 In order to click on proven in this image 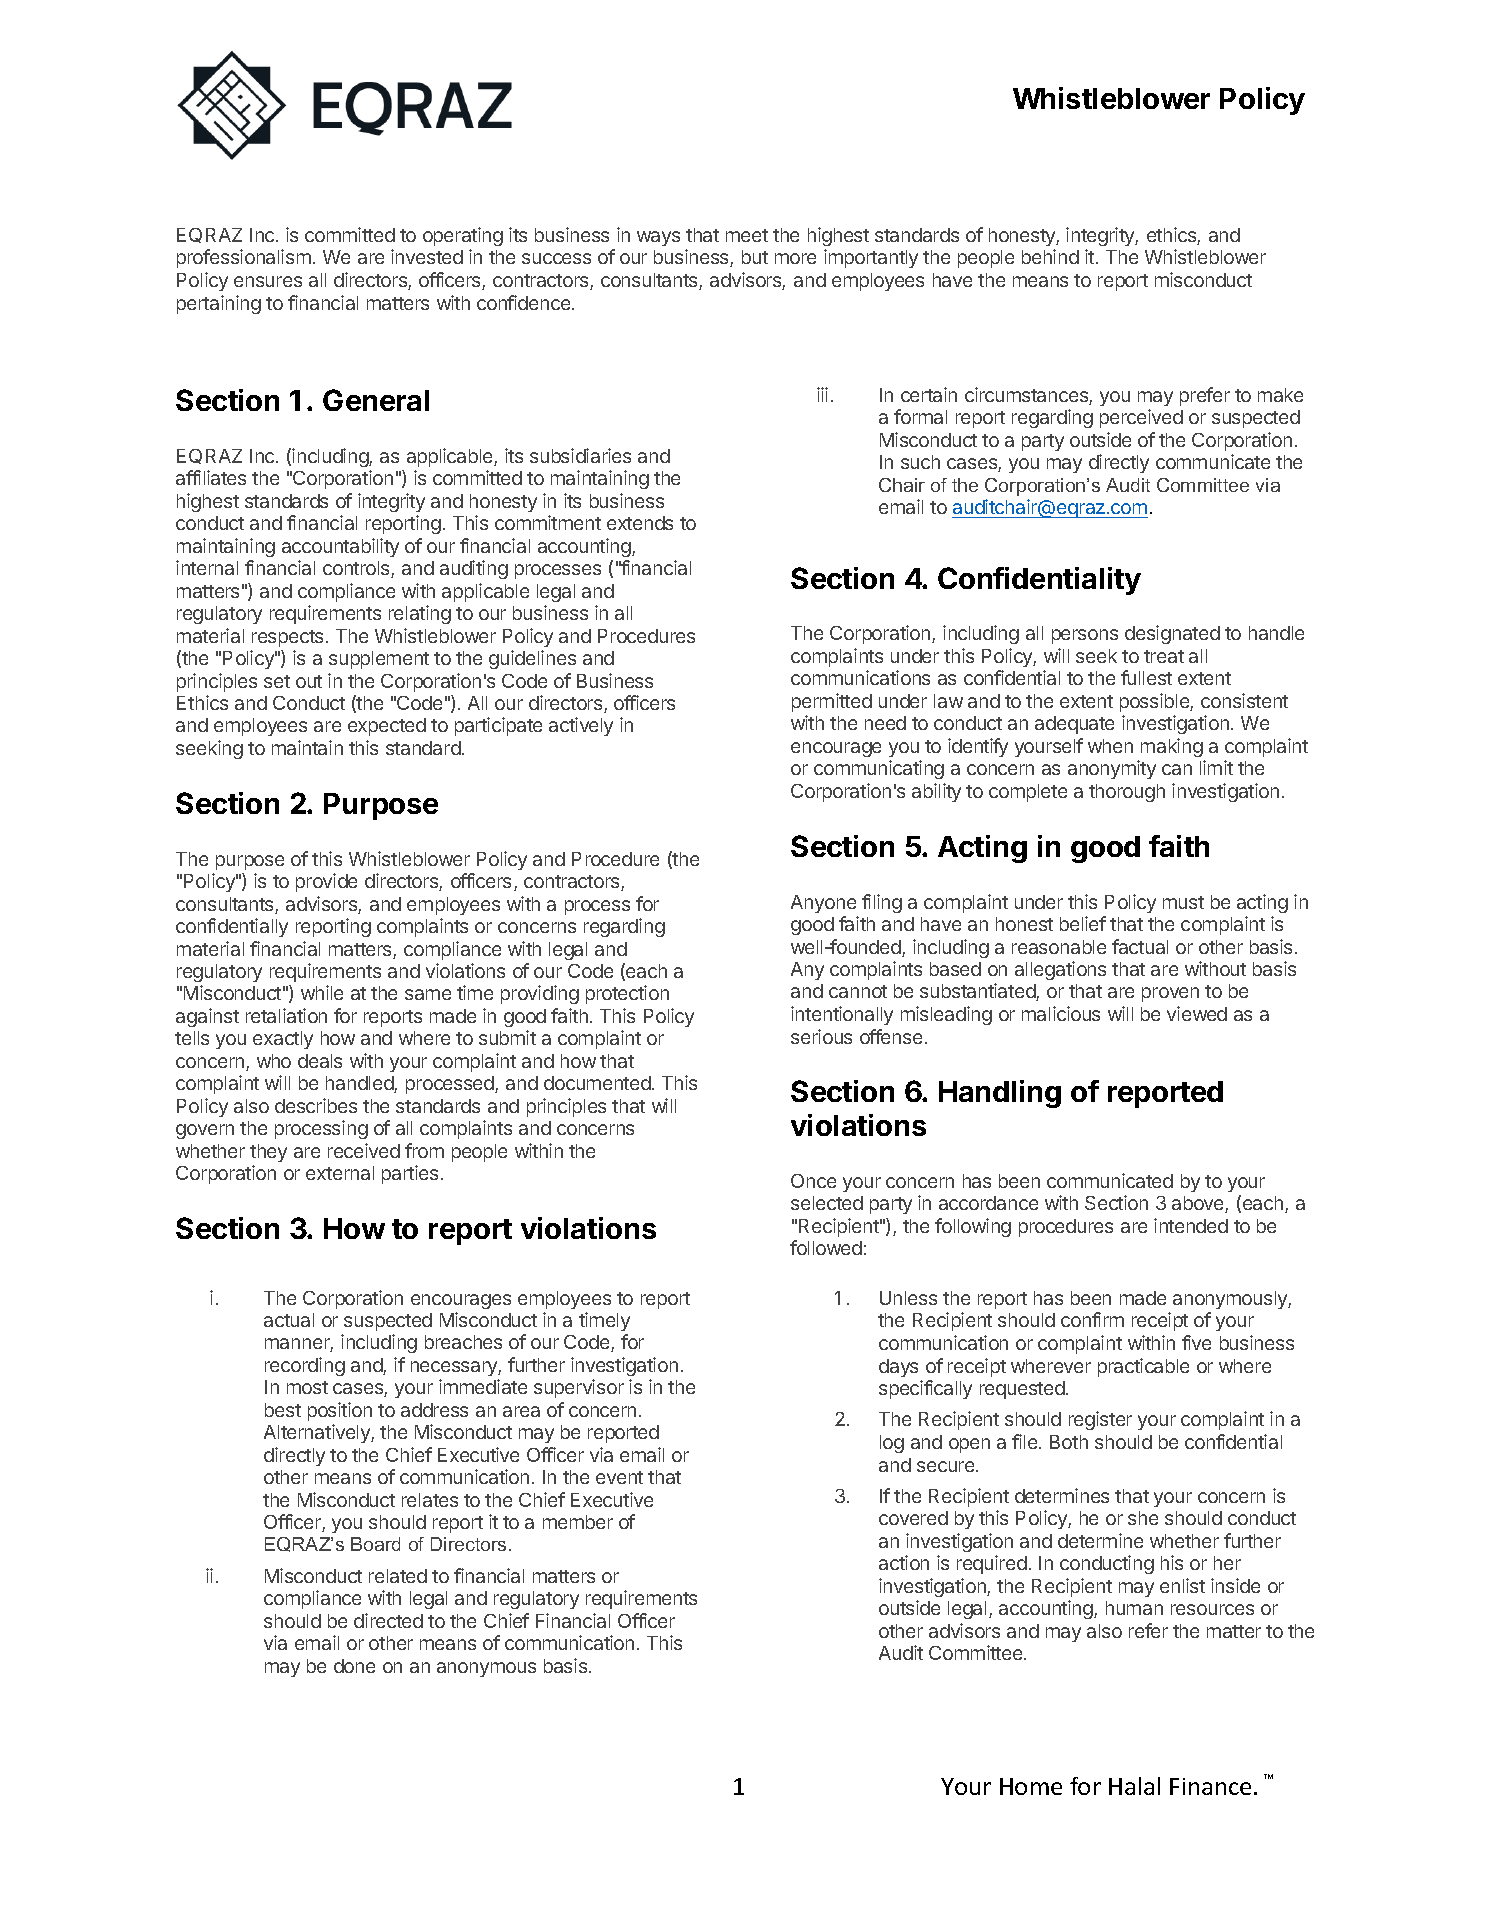, I will do `click(1170, 994)`.
